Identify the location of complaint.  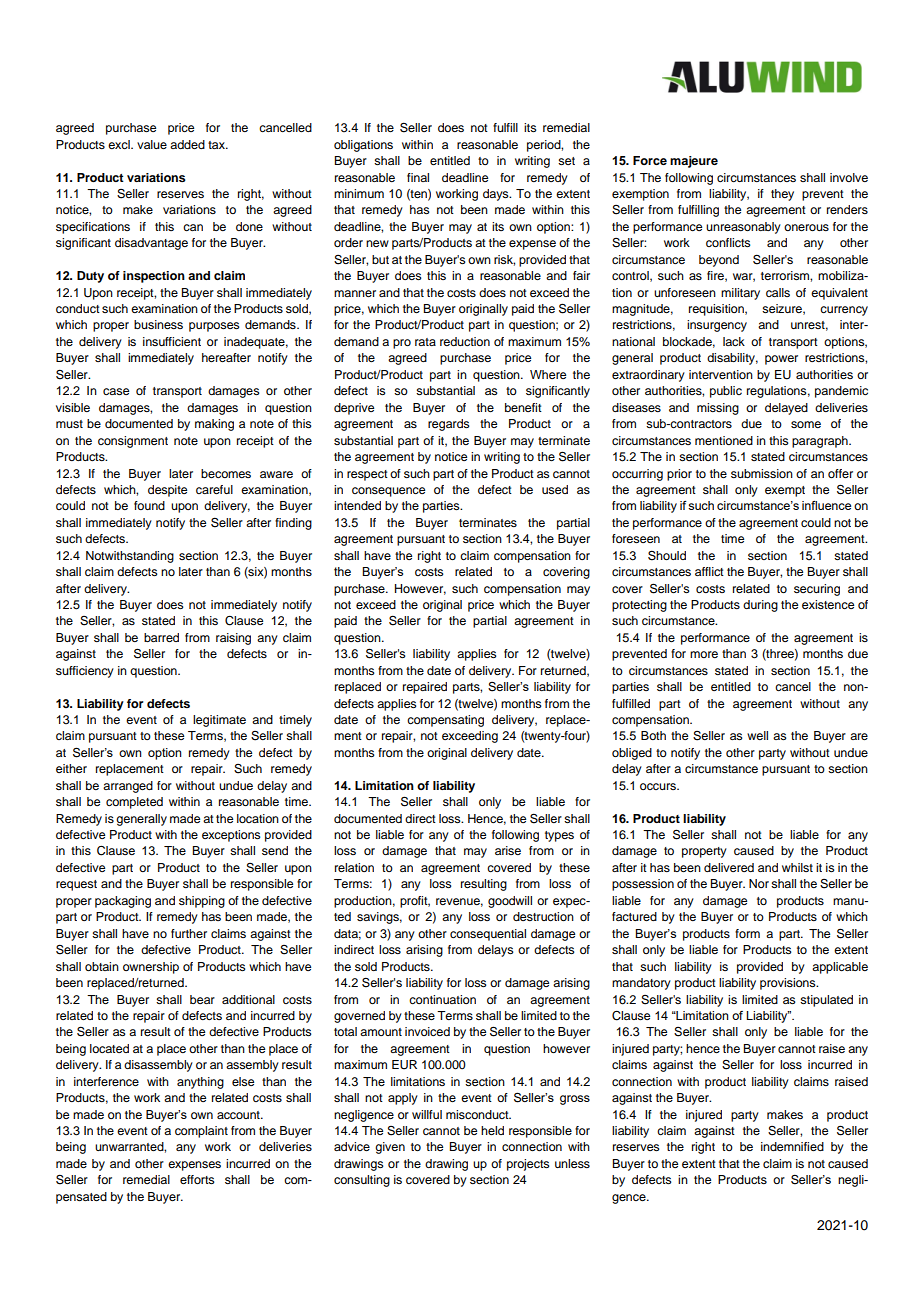
(201, 1132).
